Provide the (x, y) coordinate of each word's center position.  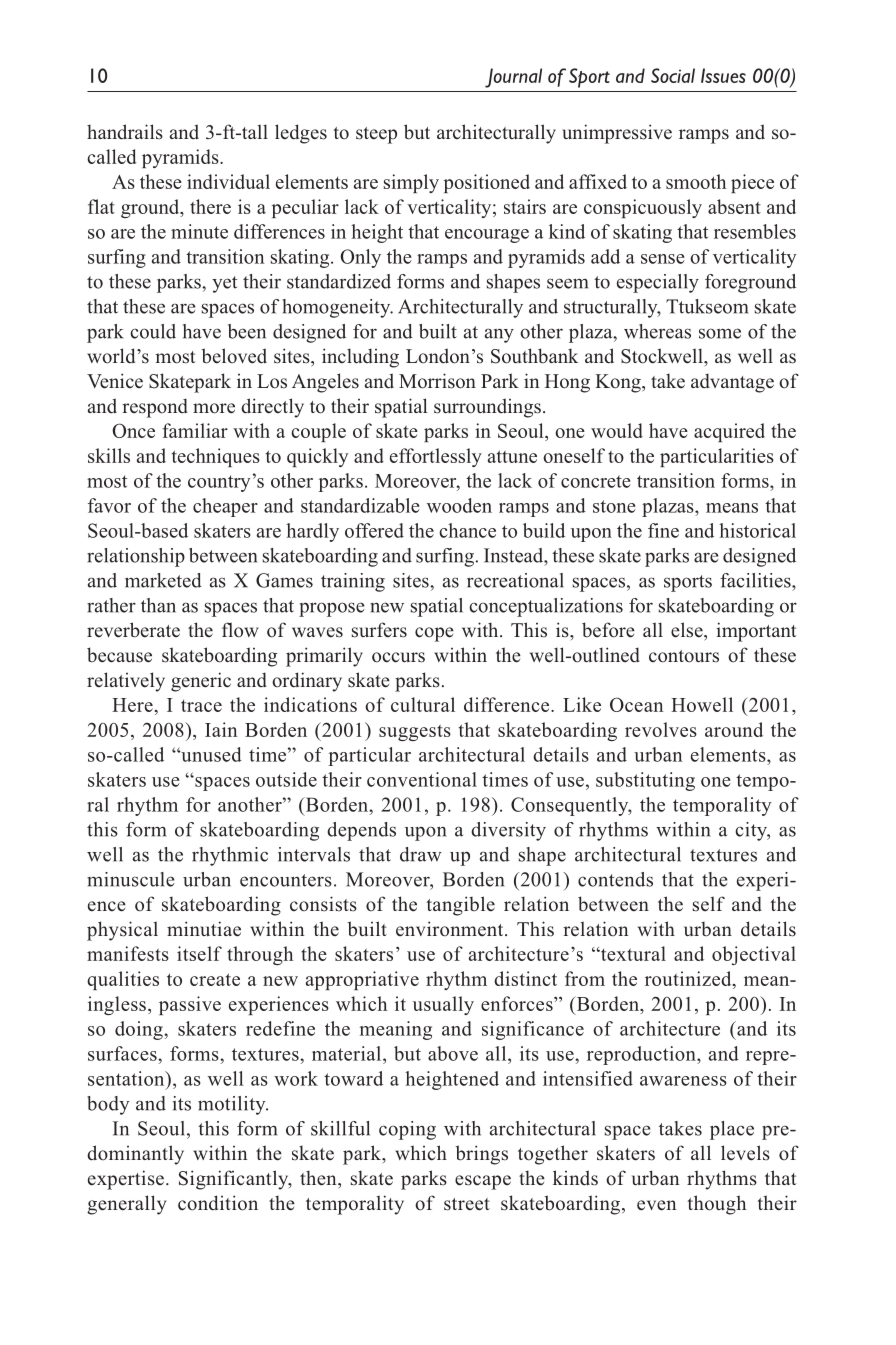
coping (407, 1130)
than (158, 605)
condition (218, 1203)
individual (228, 181)
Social (673, 75)
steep (376, 135)
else (688, 630)
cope (434, 634)
